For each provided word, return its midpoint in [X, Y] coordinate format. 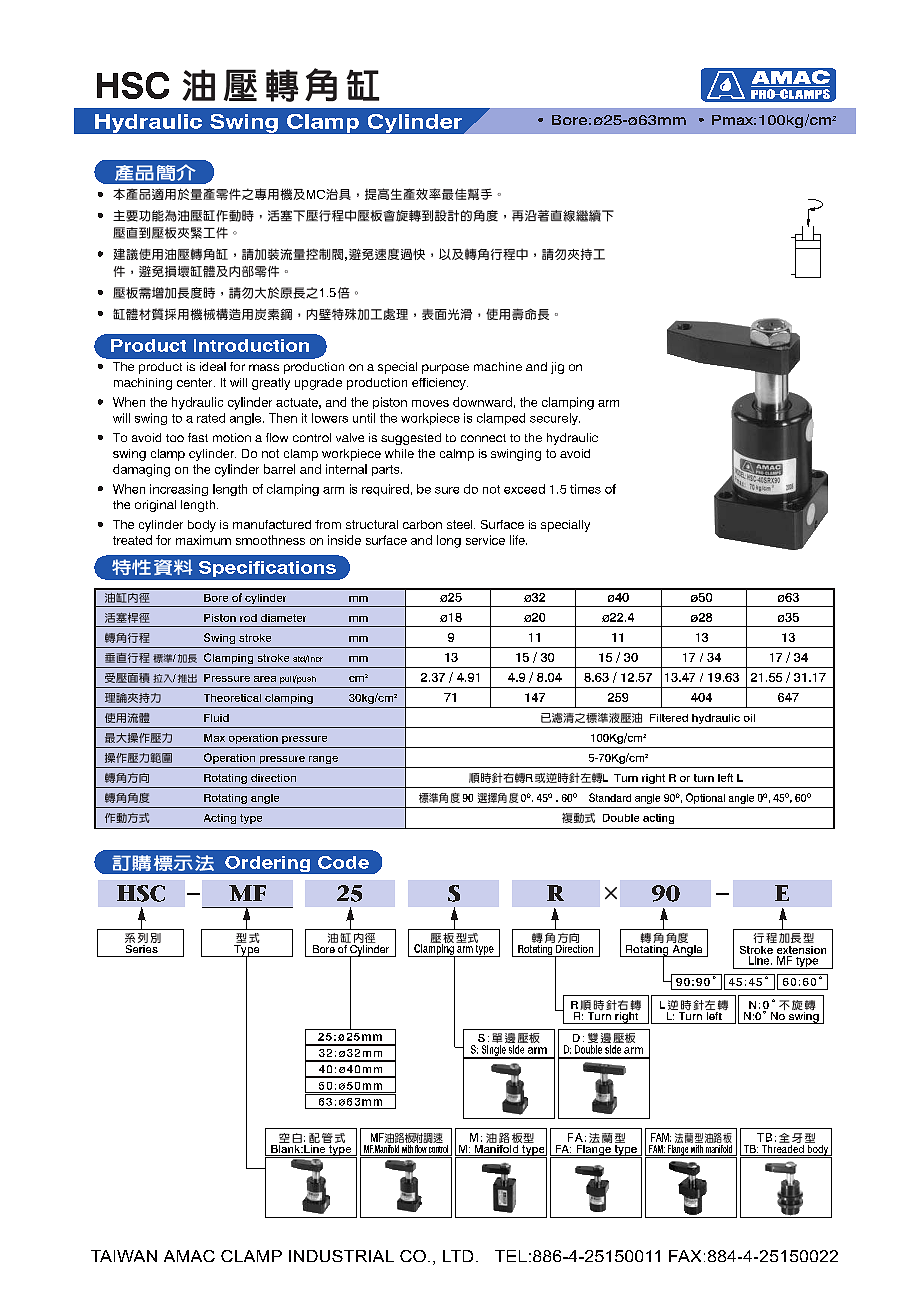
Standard [610, 797]
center [196, 382]
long [449, 541]
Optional [705, 798]
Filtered [669, 718]
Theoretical [232, 698]
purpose [445, 369]
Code [343, 862]
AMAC [189, 1256]
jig [557, 368]
